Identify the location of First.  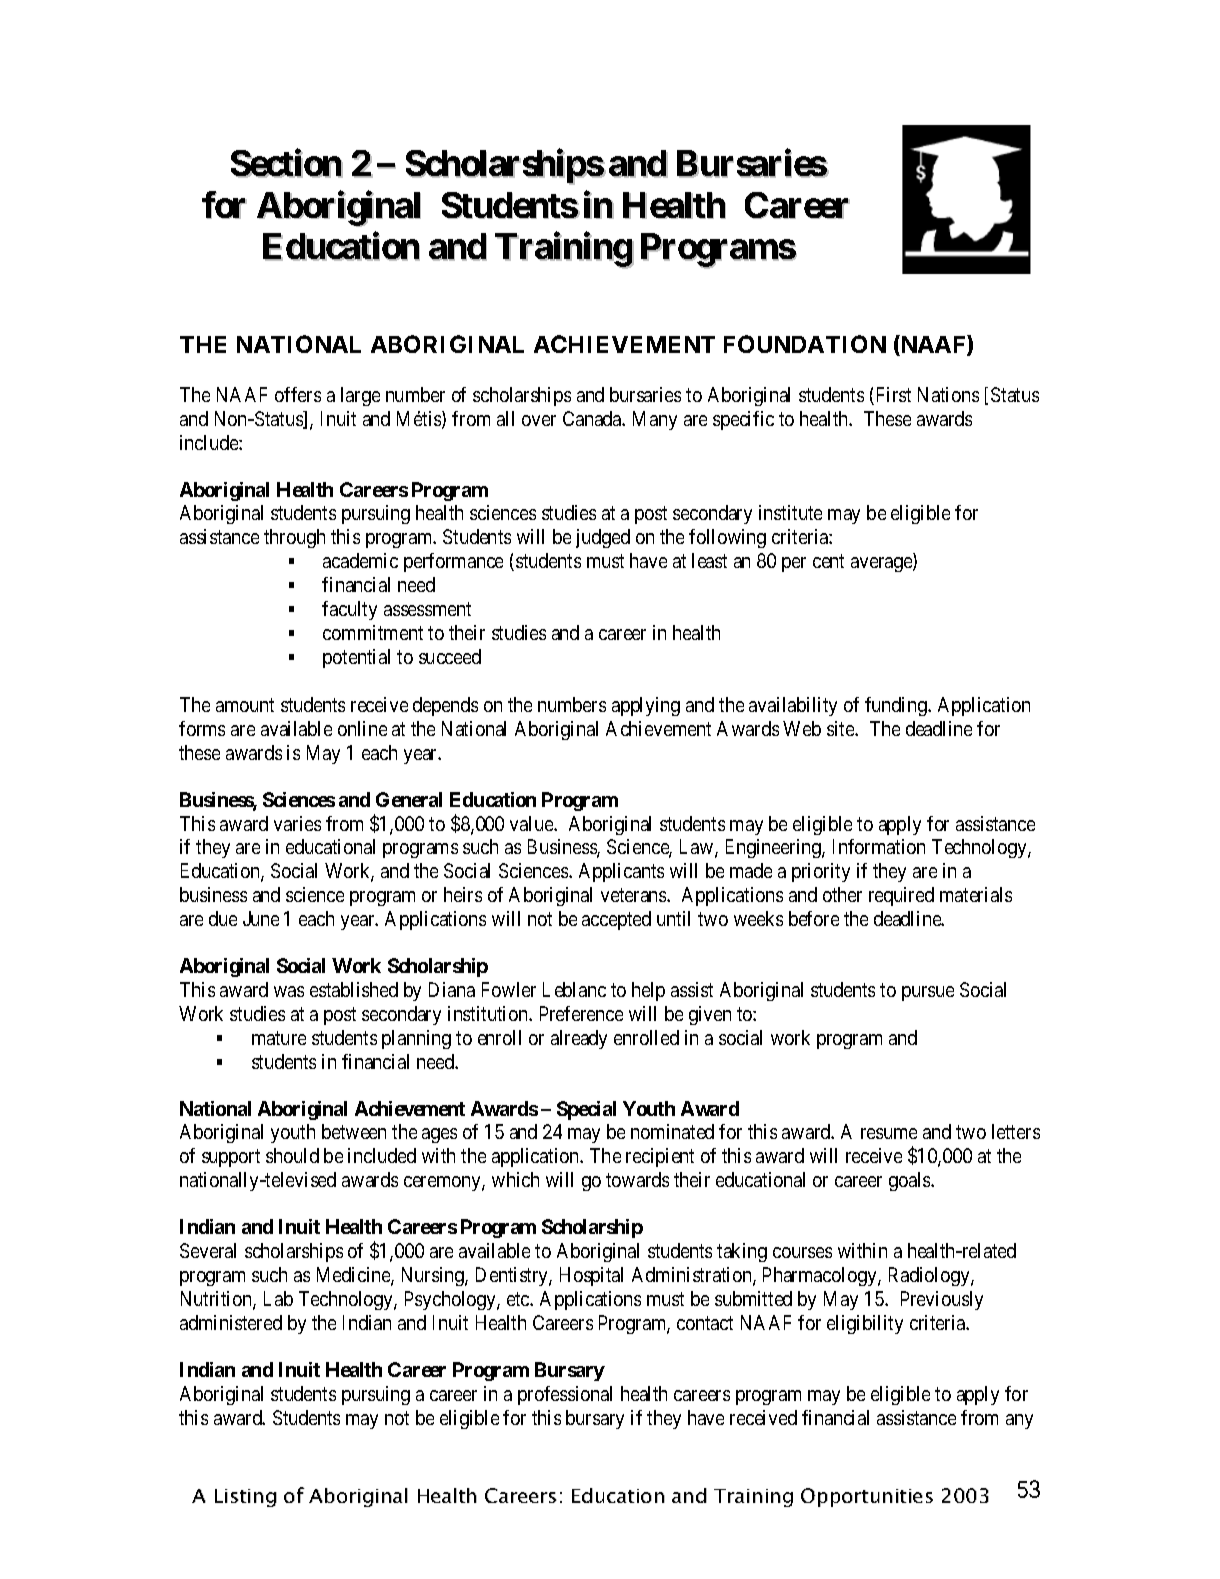
(892, 396).
